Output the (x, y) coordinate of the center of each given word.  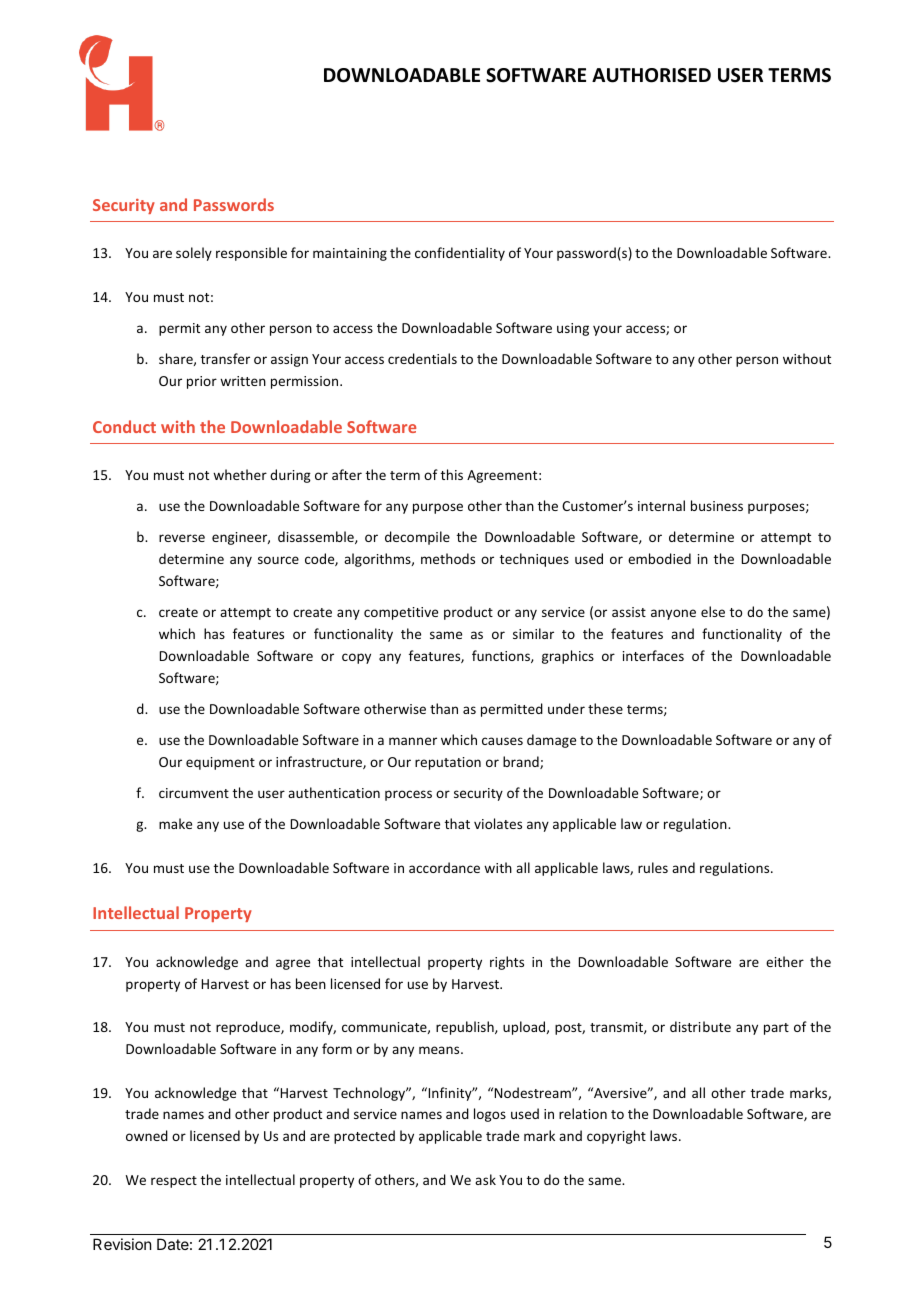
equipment (220, 763)
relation (583, 1113)
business (717, 505)
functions (502, 656)
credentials (422, 358)
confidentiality (460, 254)
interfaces (653, 655)
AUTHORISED (651, 75)
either (785, 961)
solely (194, 254)
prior (202, 382)
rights (507, 963)
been (311, 983)
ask (485, 1179)
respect (174, 1182)
